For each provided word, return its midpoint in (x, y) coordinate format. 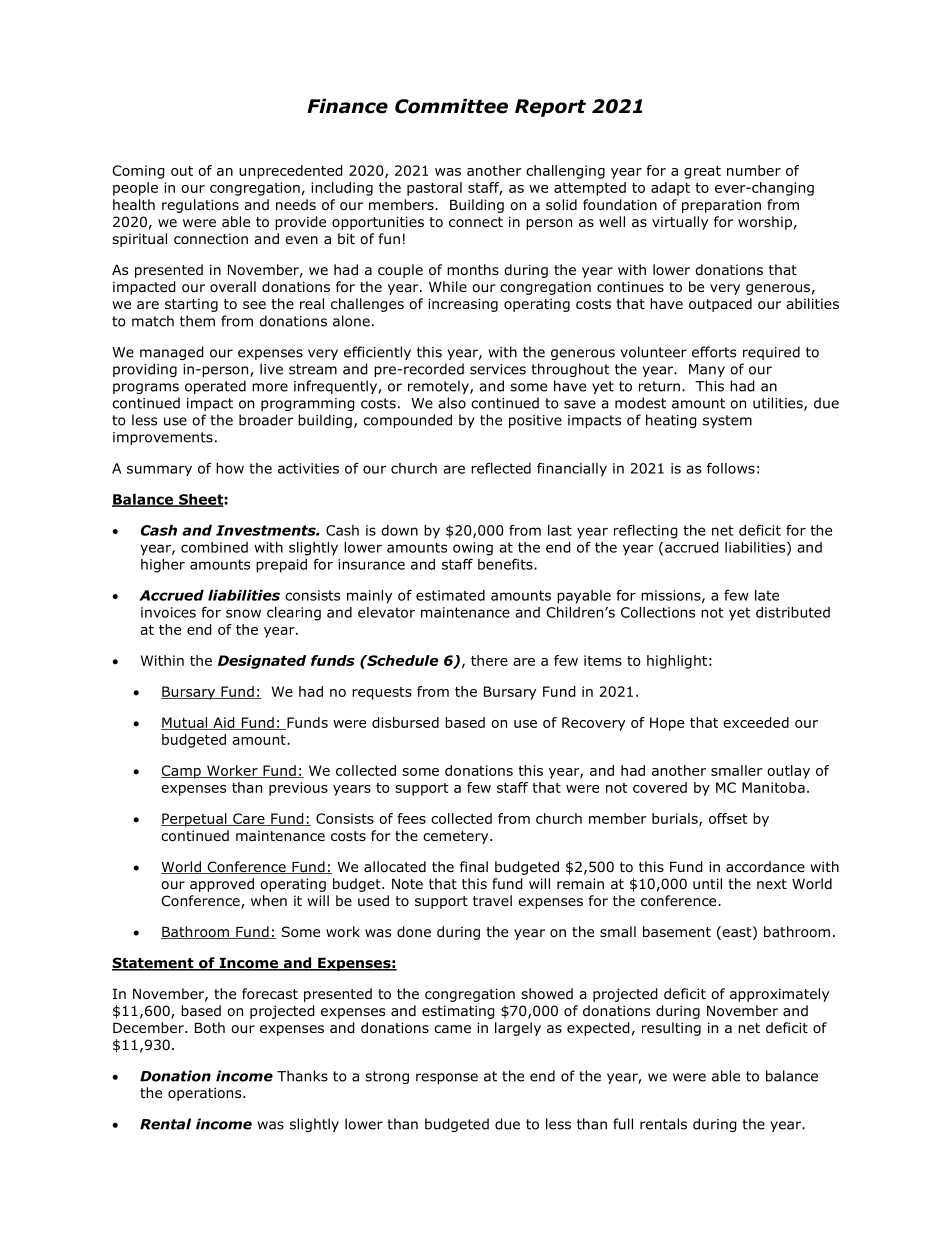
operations (206, 1094)
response (447, 1078)
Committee (451, 106)
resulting (671, 1029)
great (702, 172)
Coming (138, 172)
